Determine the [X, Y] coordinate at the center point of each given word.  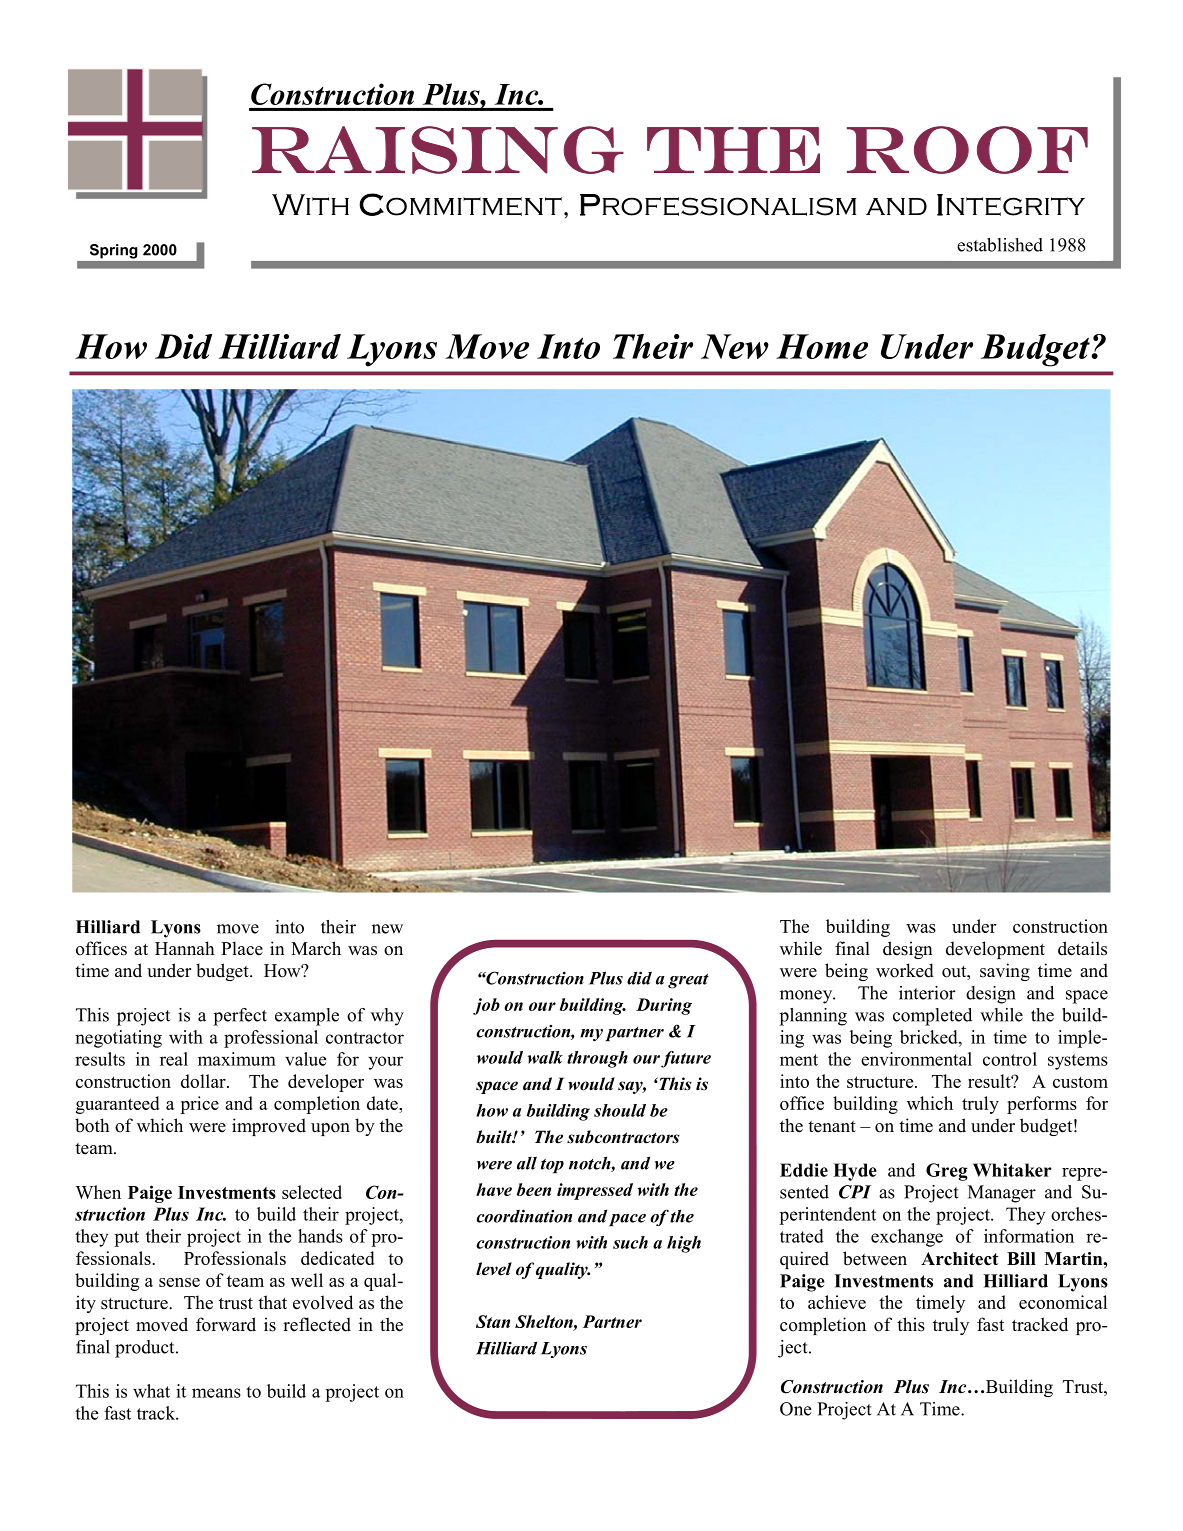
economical [1063, 1302]
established [1000, 245]
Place [242, 948]
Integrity [1011, 205]
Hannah [185, 948]
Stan [493, 1321]
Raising [438, 150]
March [316, 948]
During [664, 1006]
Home [822, 346]
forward [226, 1324]
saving [1005, 972]
